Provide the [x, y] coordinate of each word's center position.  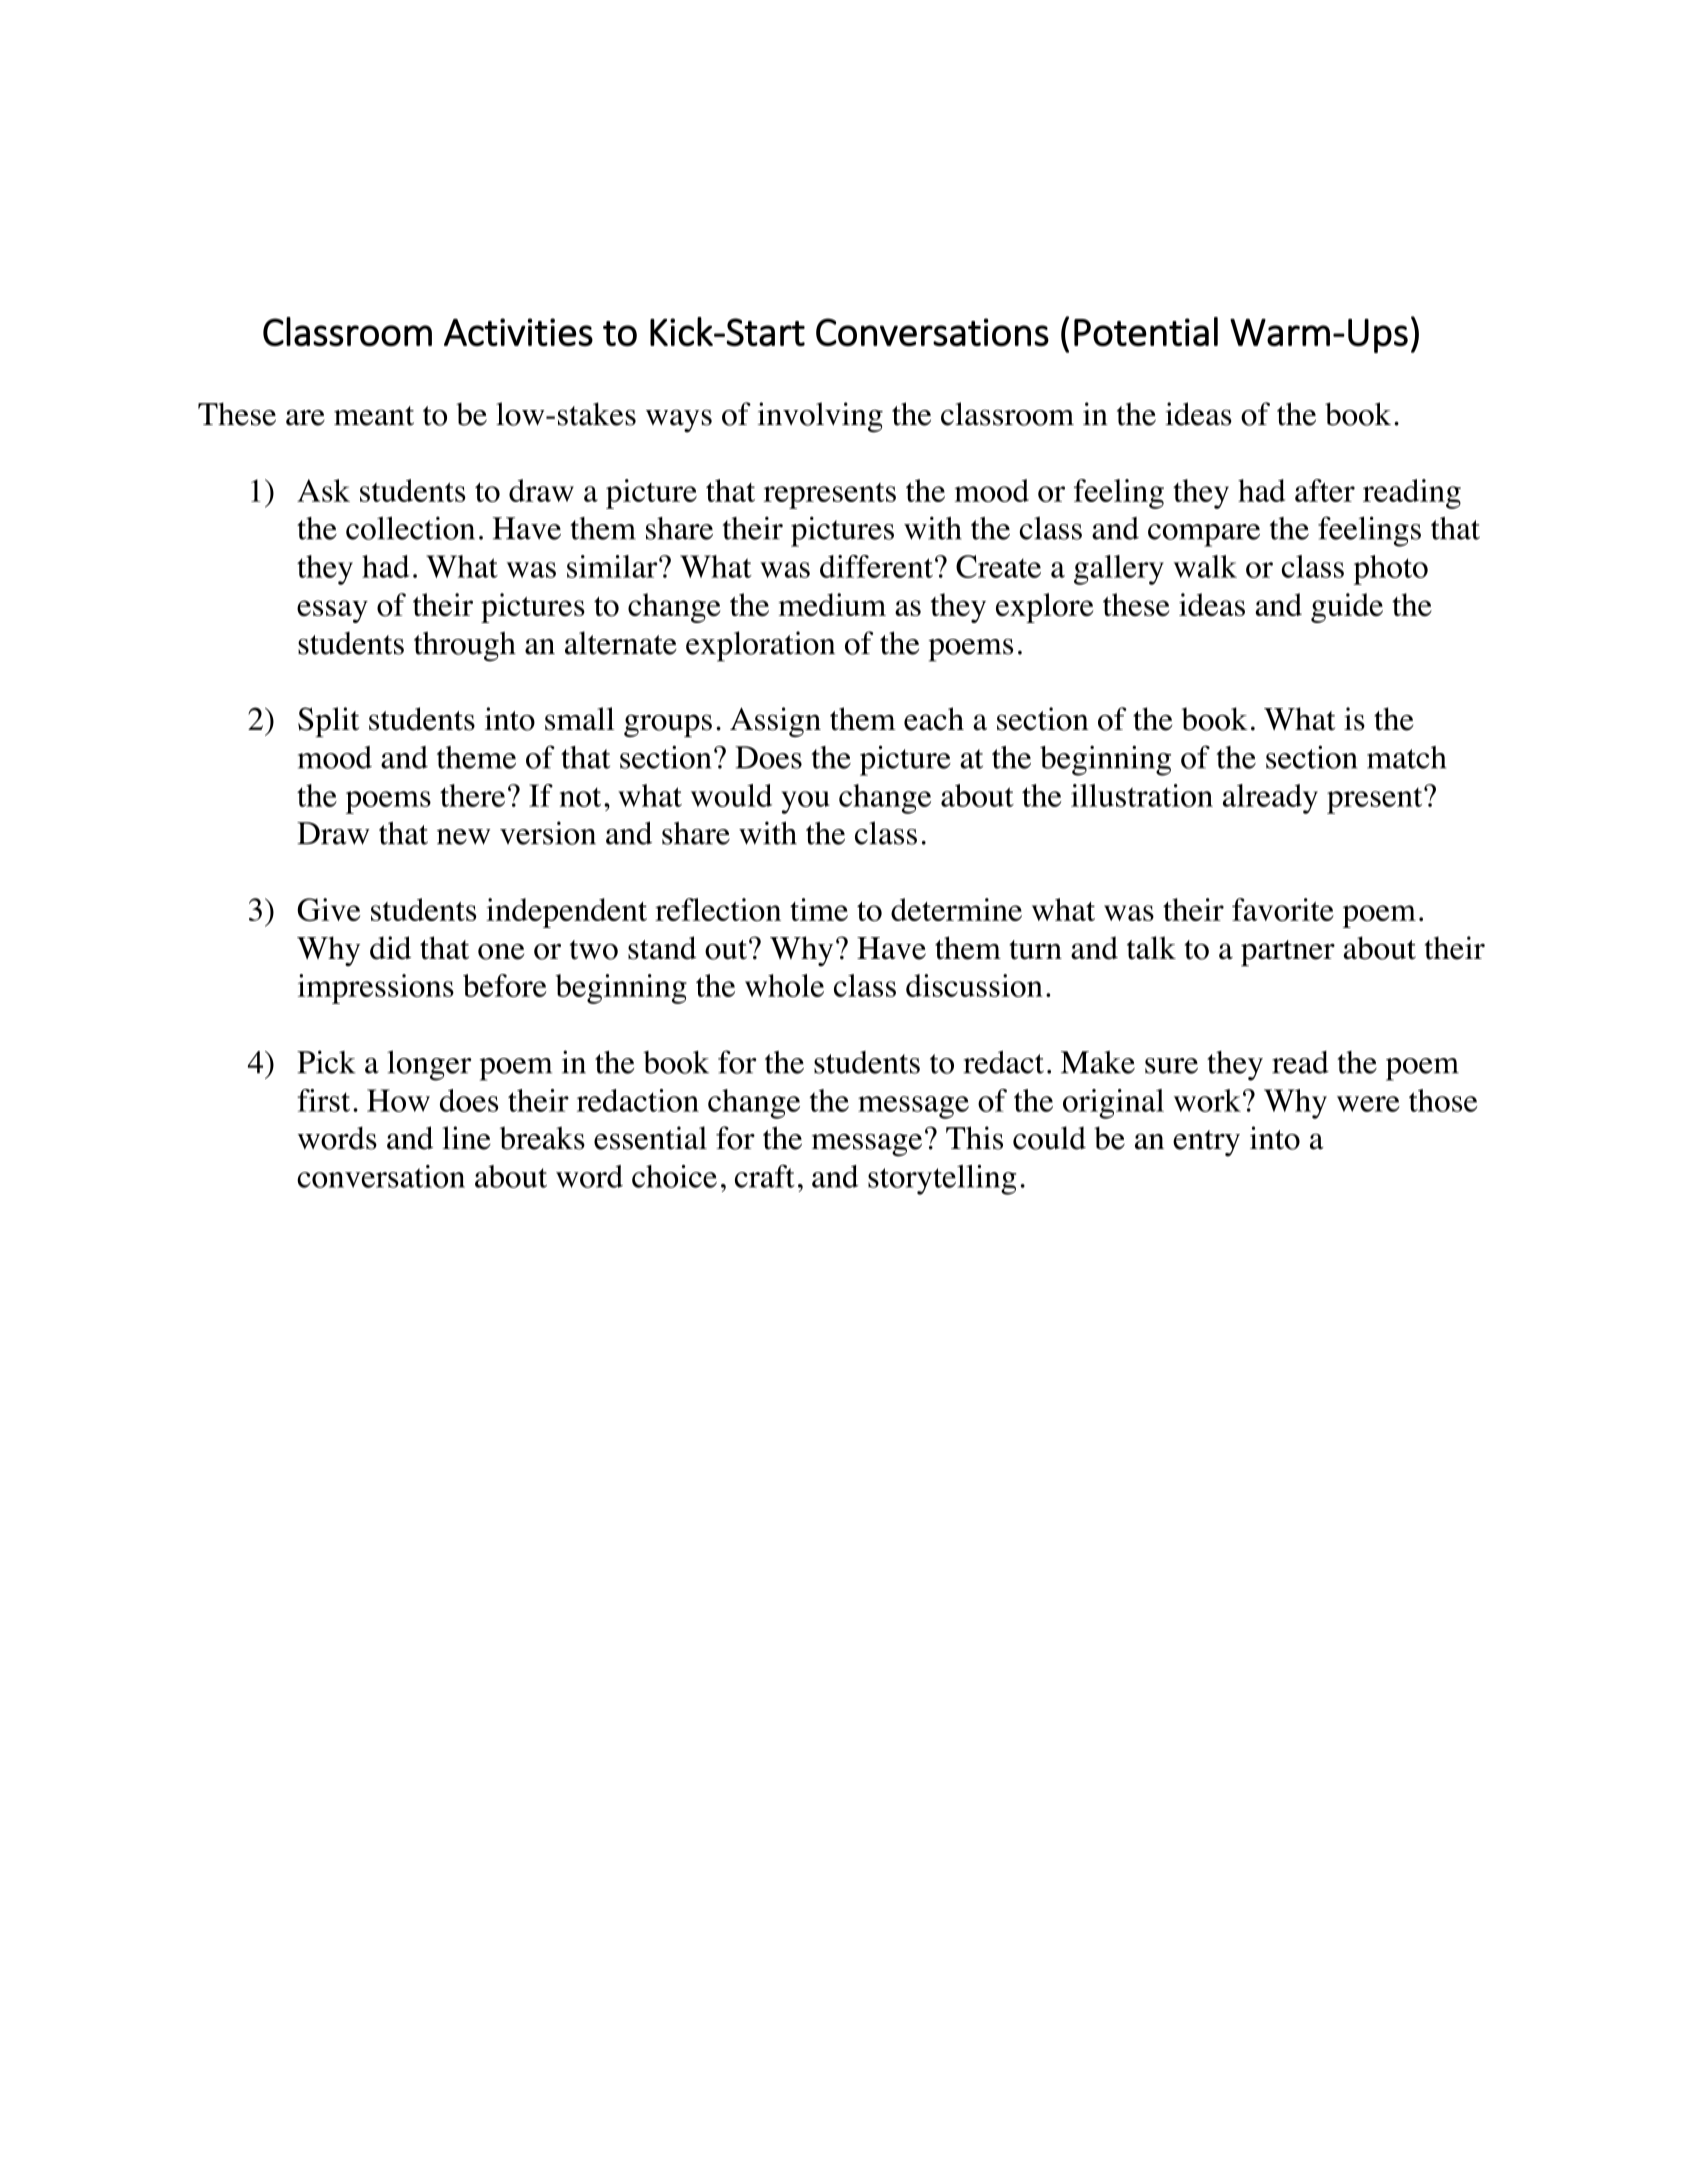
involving [820, 417]
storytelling [942, 1180]
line [466, 1138]
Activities [518, 332]
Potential [1146, 331]
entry [1206, 1143]
